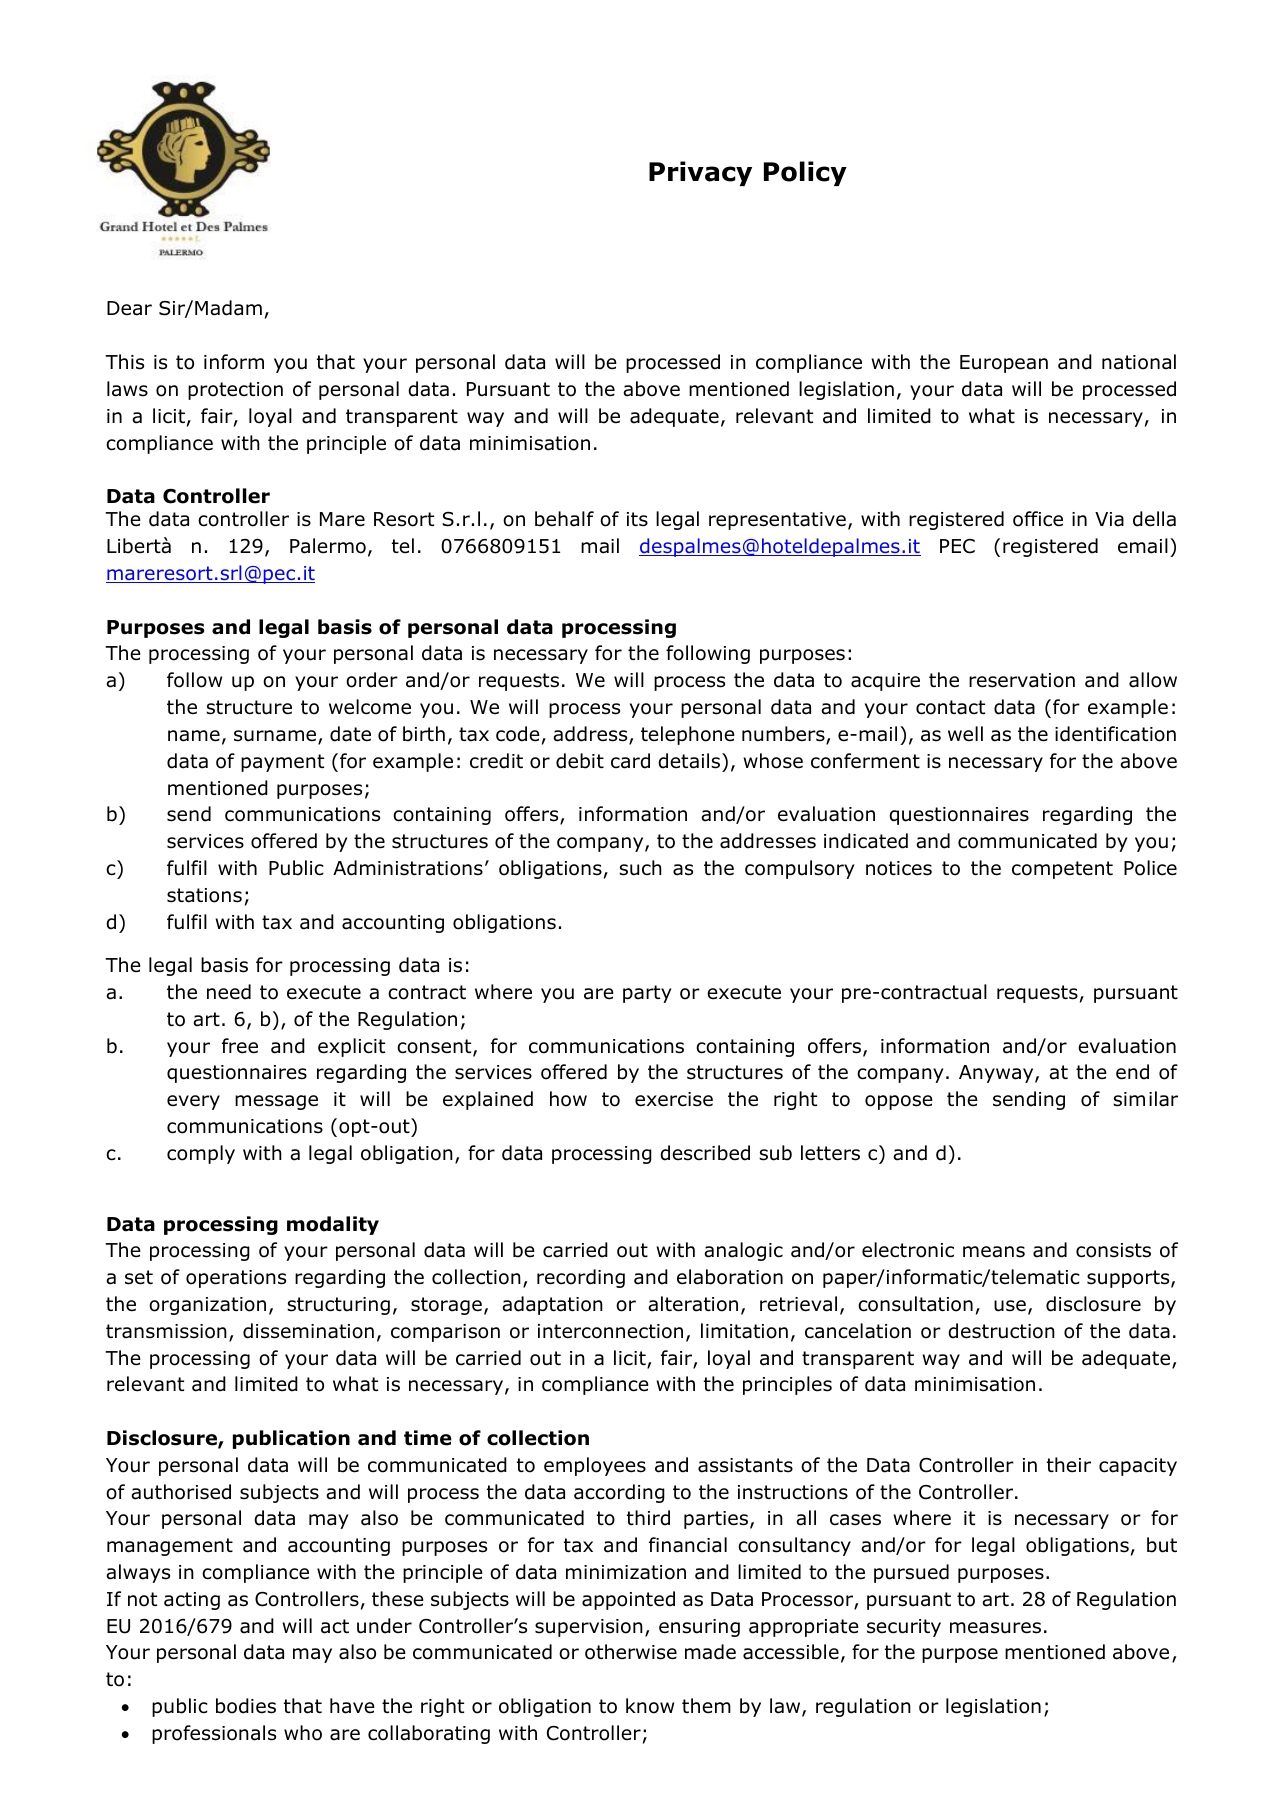 Image resolution: width=1268 pixels, height=1794 pixels. Describe the element at coordinates (1038, 519) in the screenshot. I see `office` at that location.
